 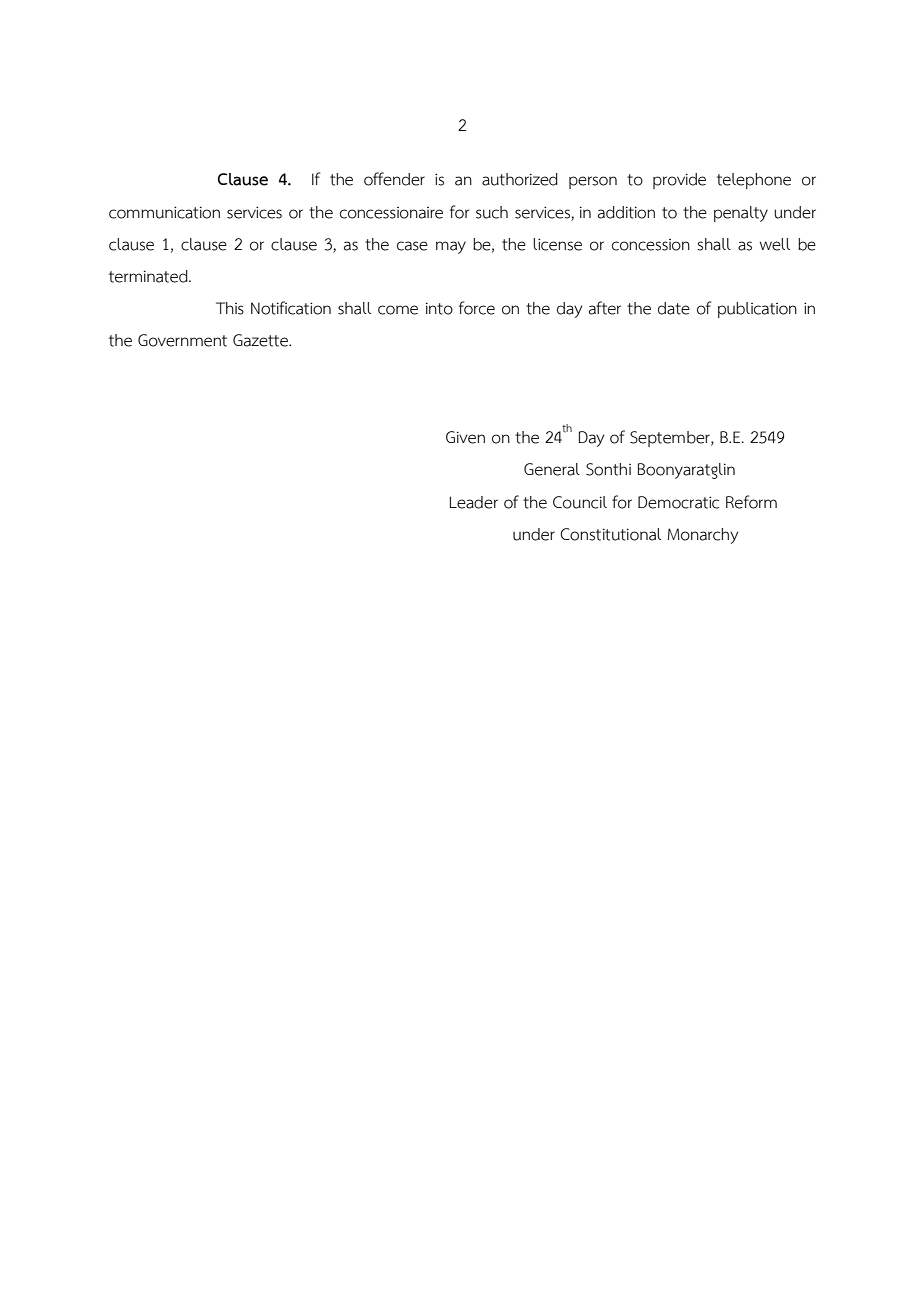 I want to click on into, so click(x=439, y=308).
